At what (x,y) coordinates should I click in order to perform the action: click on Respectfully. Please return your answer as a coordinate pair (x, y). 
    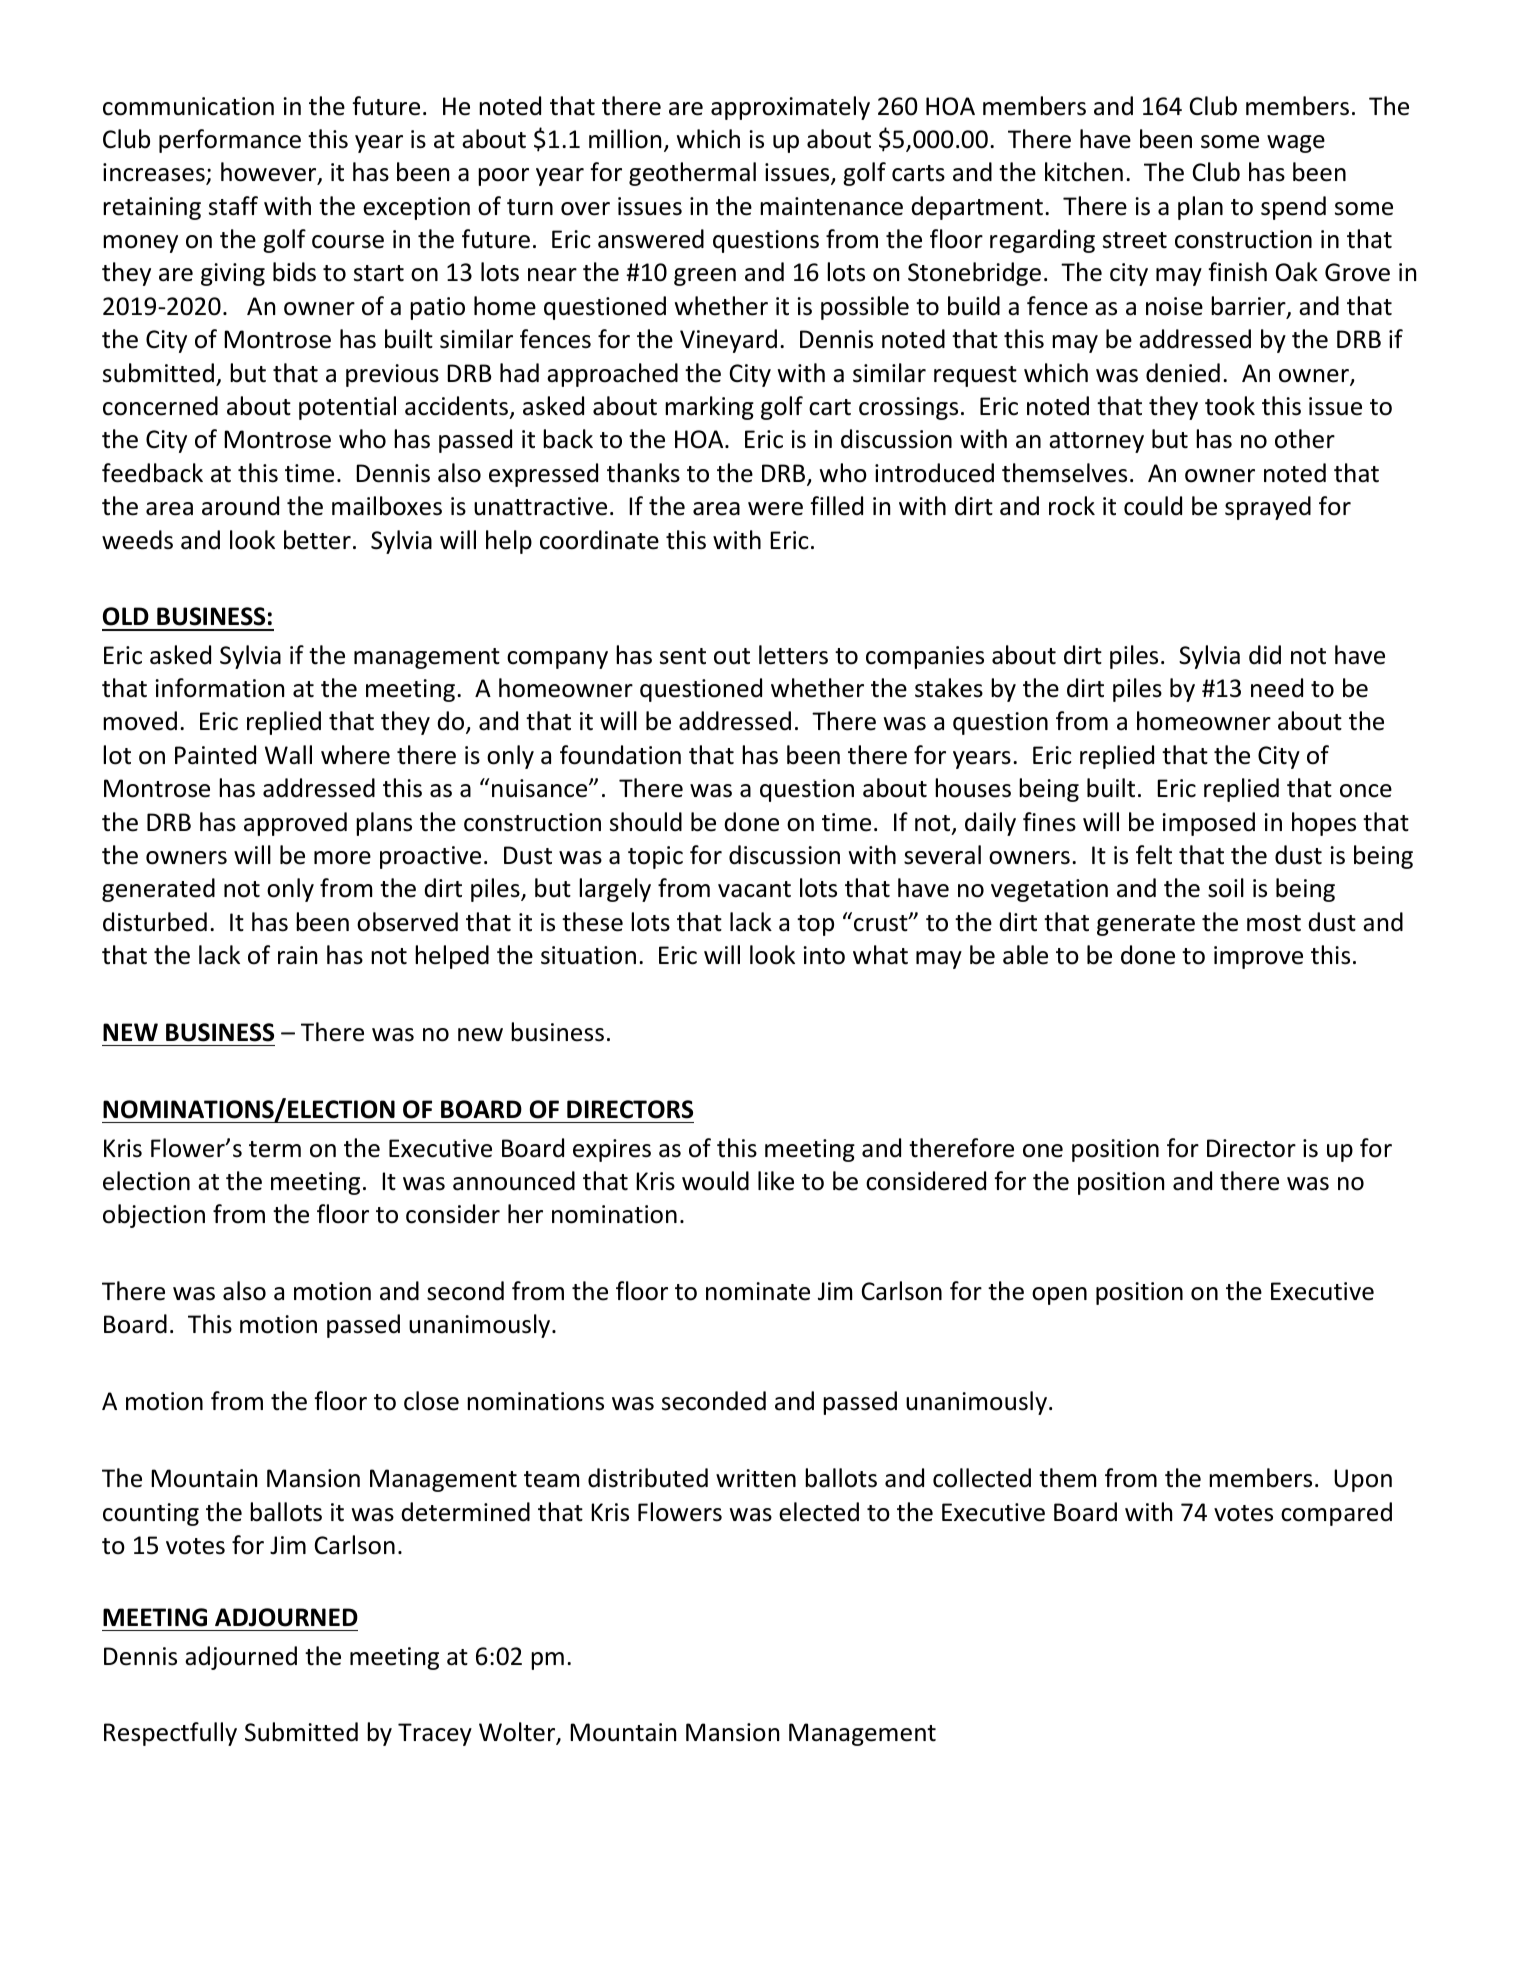
    Looking at the image, I should click on (170, 1734).
